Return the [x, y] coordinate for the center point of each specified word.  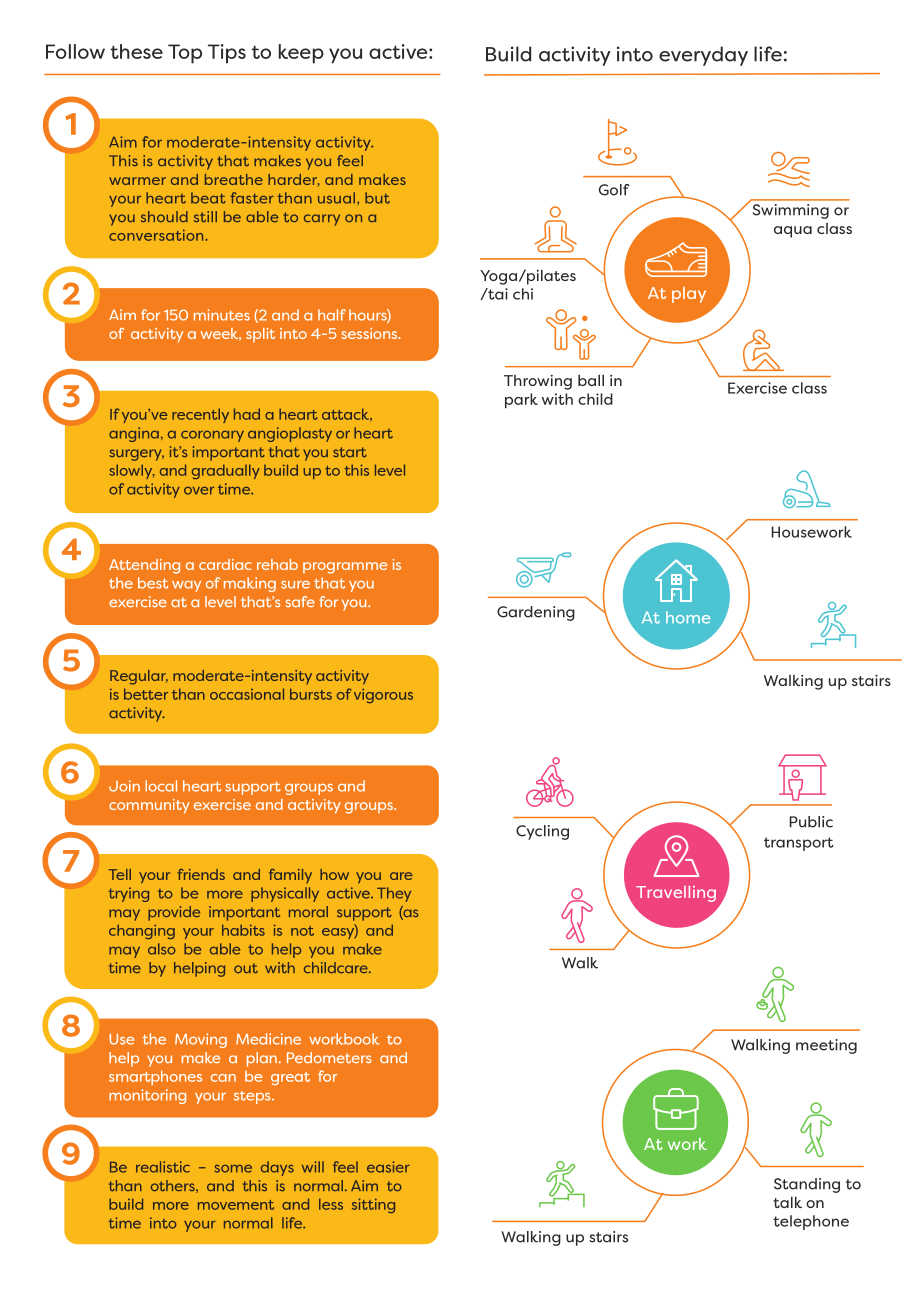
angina [134, 434]
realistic [163, 1167]
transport [799, 844]
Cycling [542, 832]
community [149, 806]
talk [787, 1202]
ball [591, 380]
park [521, 401]
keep [301, 54]
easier [388, 1167]
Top [185, 54]
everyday [703, 56]
